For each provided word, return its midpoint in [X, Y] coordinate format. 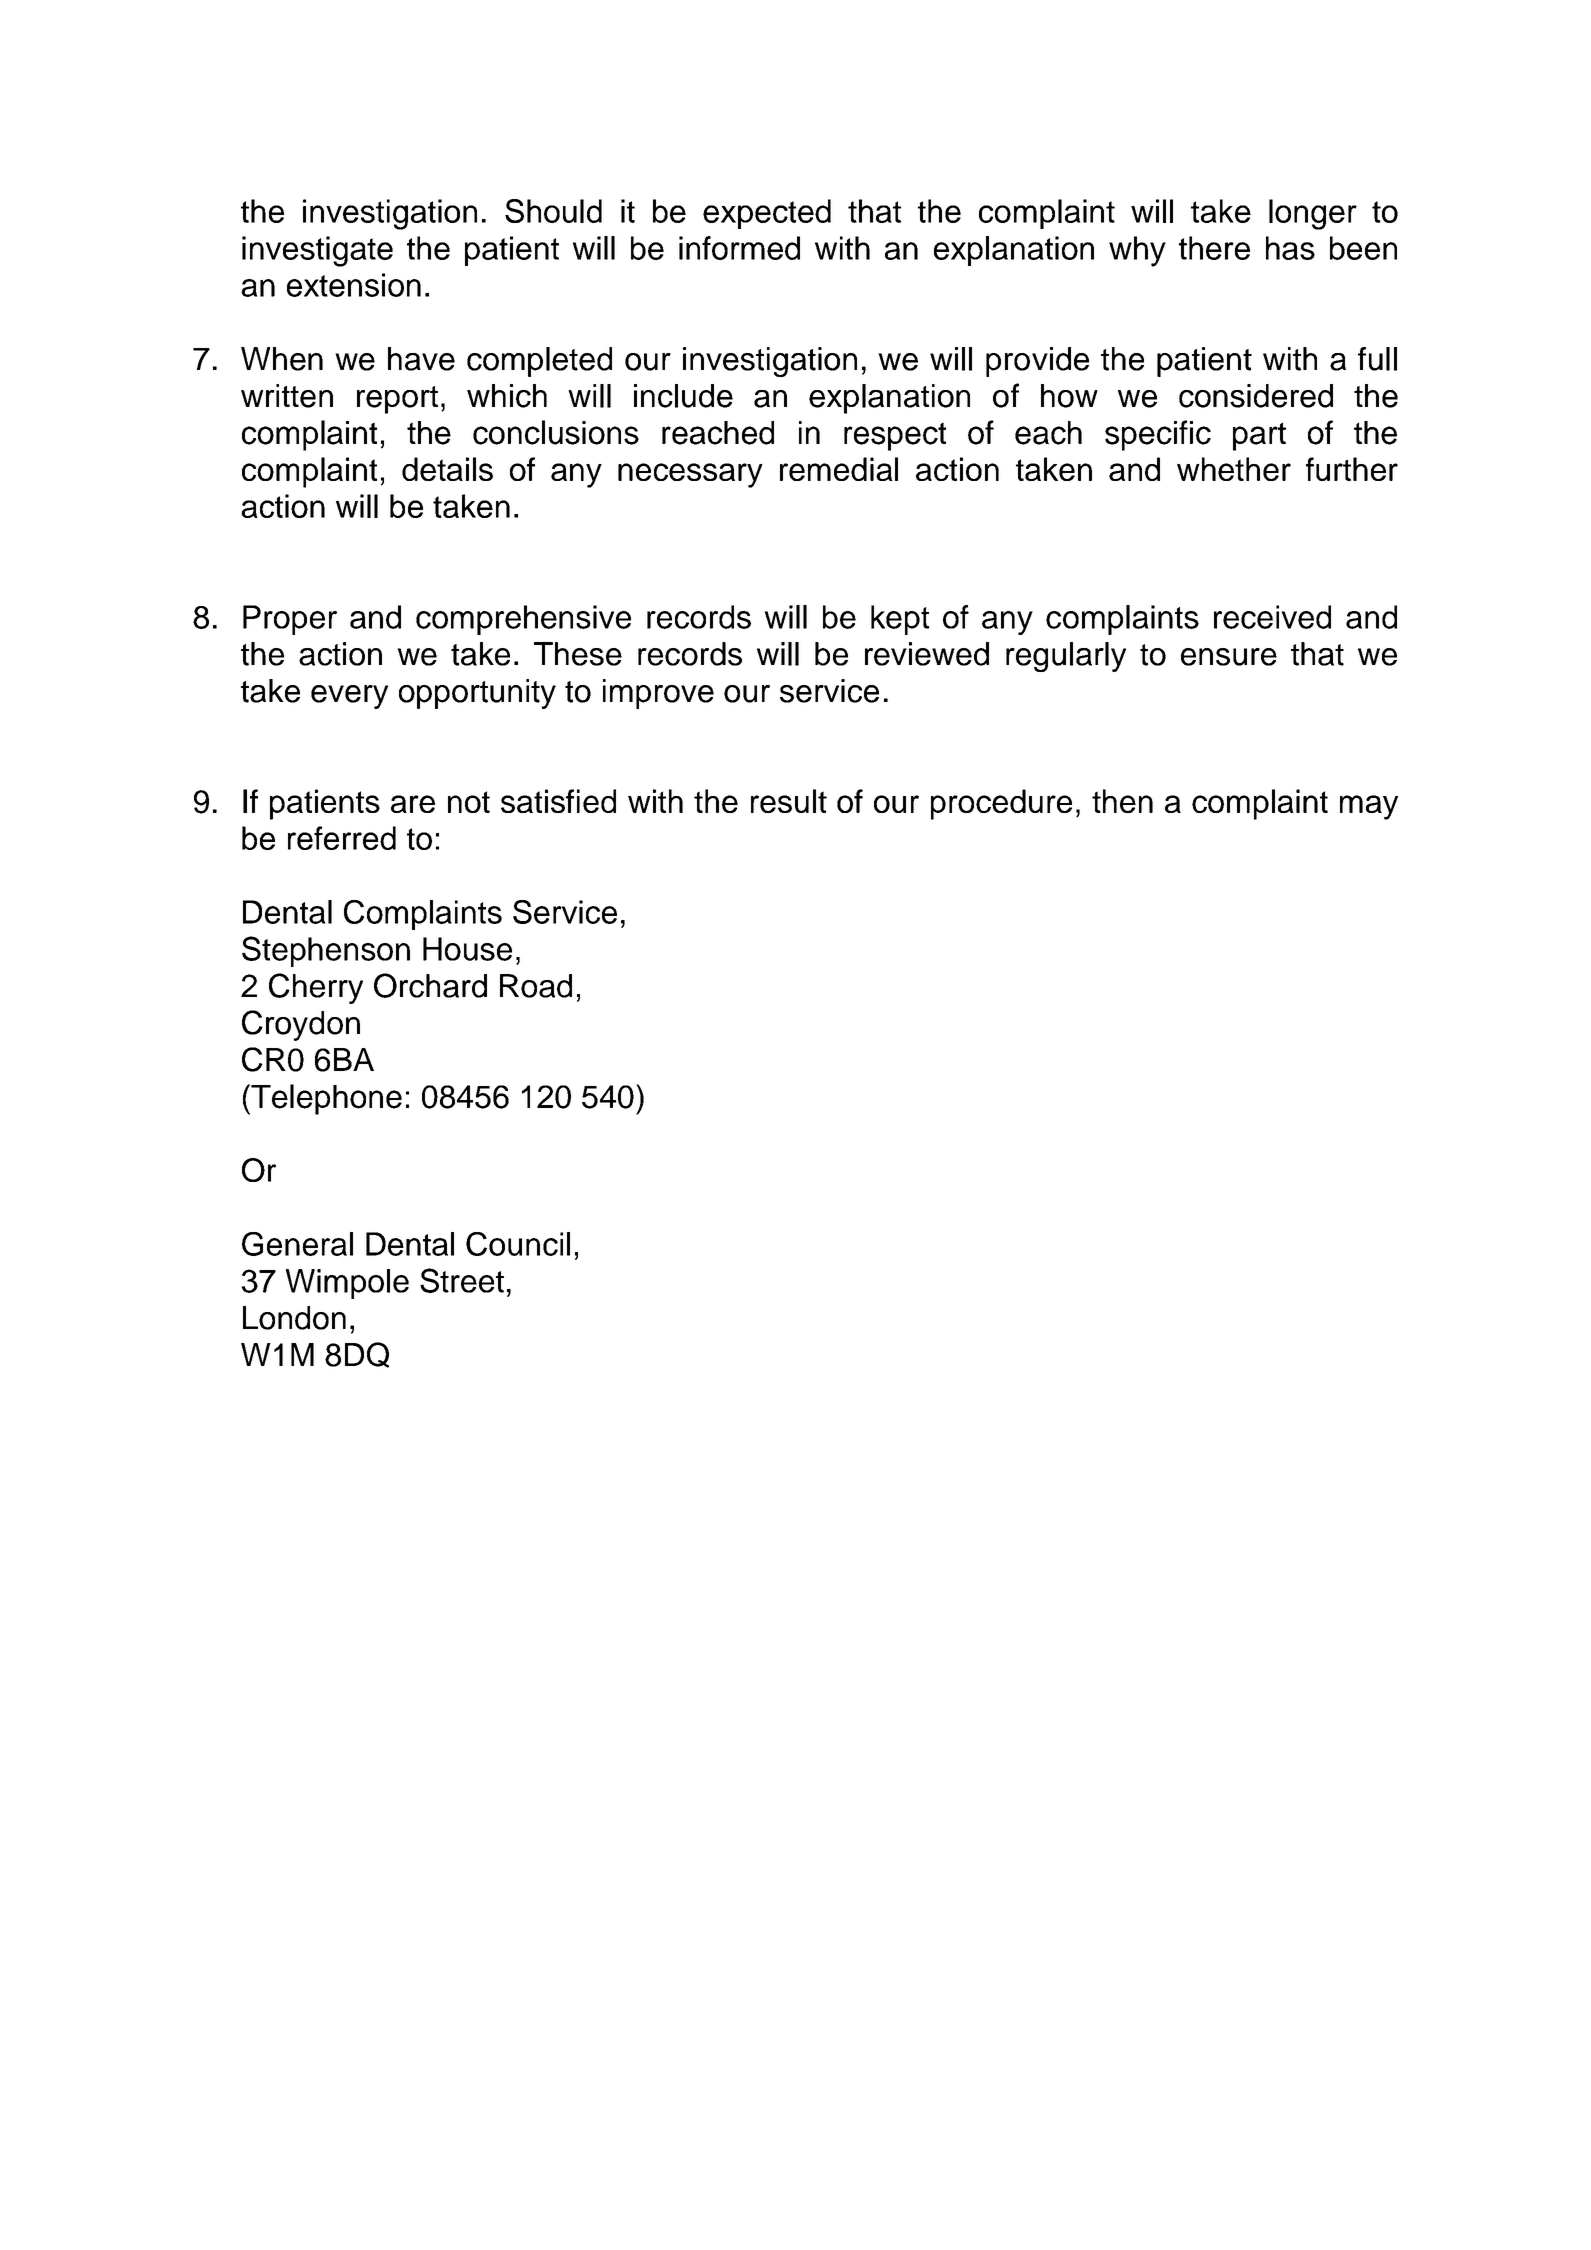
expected [767, 214]
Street [462, 1280]
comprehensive [523, 620]
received [1272, 617]
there [1214, 248]
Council [518, 1244]
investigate [317, 251]
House [467, 949]
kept [900, 620]
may [1369, 807]
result [789, 801]
